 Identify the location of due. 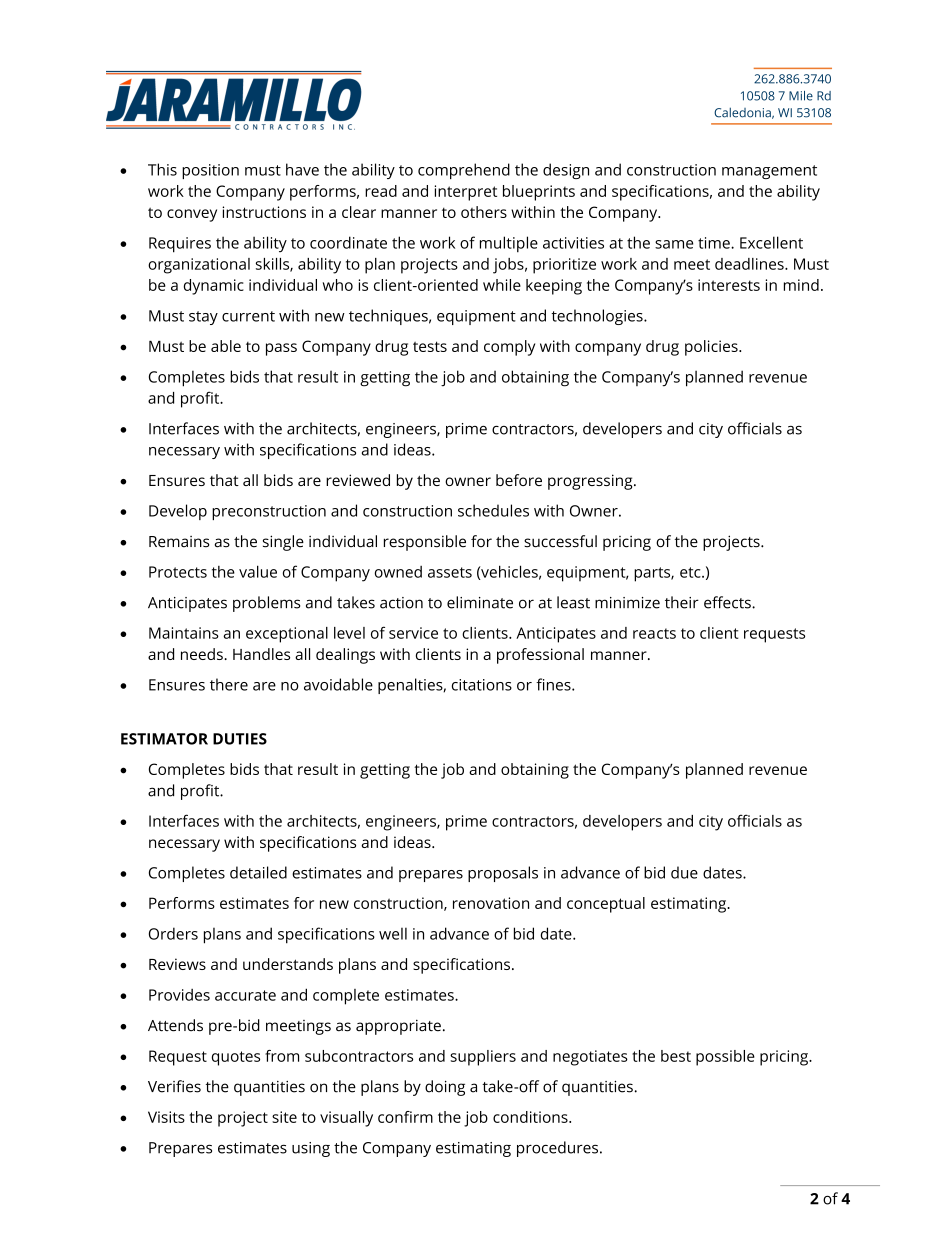
(684, 872).
